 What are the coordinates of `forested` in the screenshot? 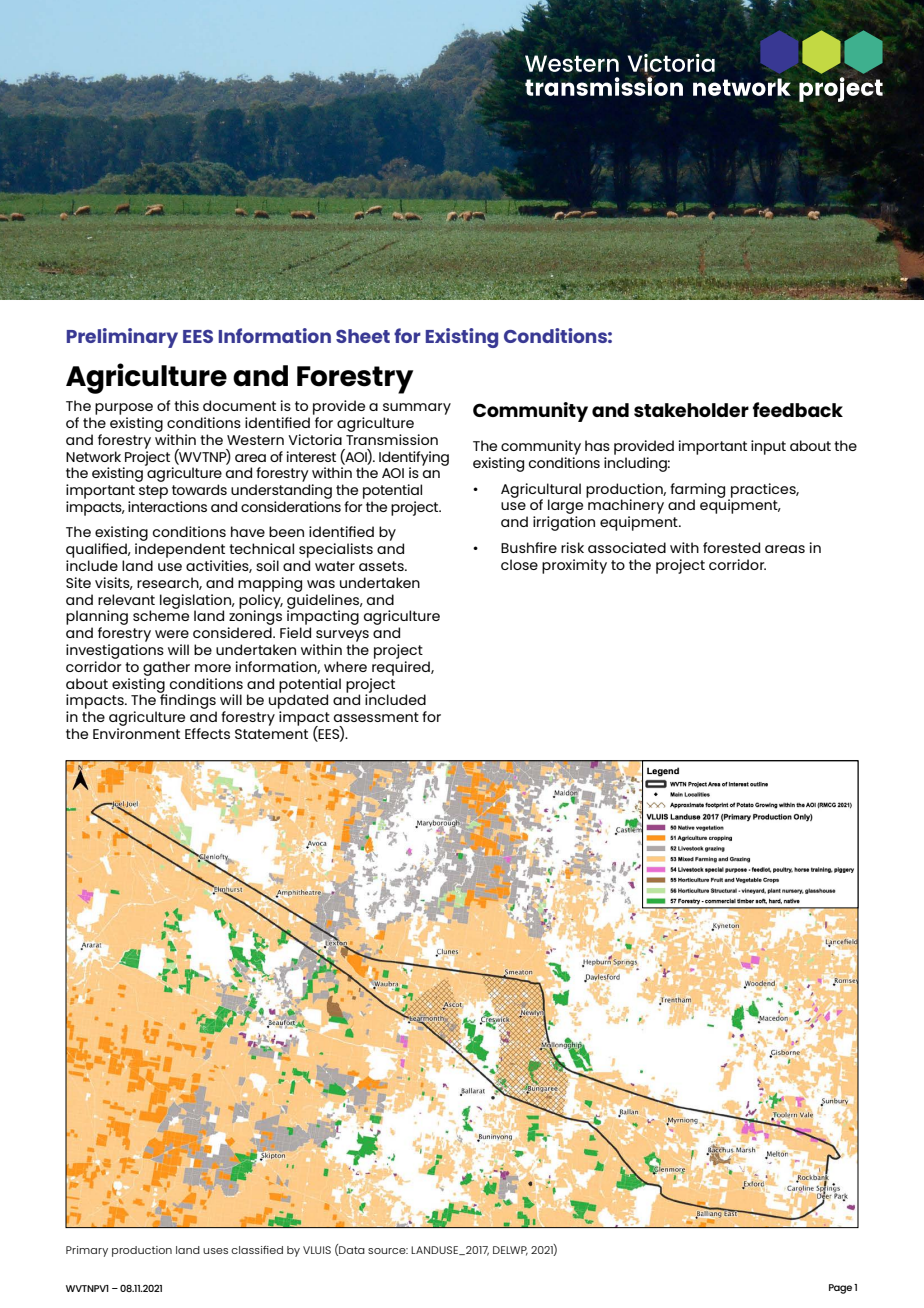 It's located at (731, 547).
